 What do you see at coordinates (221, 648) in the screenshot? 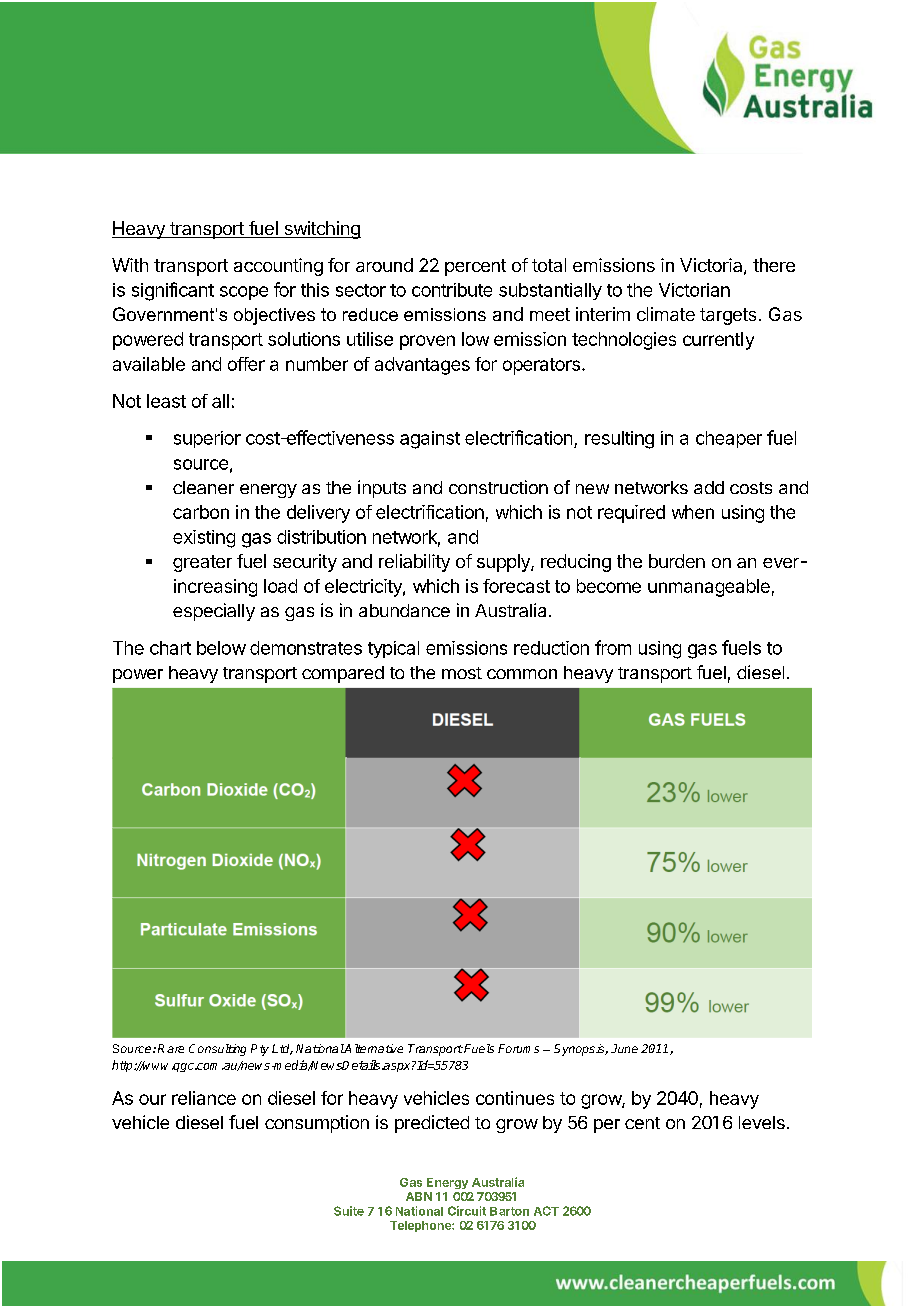
I see `below` at bounding box center [221, 648].
